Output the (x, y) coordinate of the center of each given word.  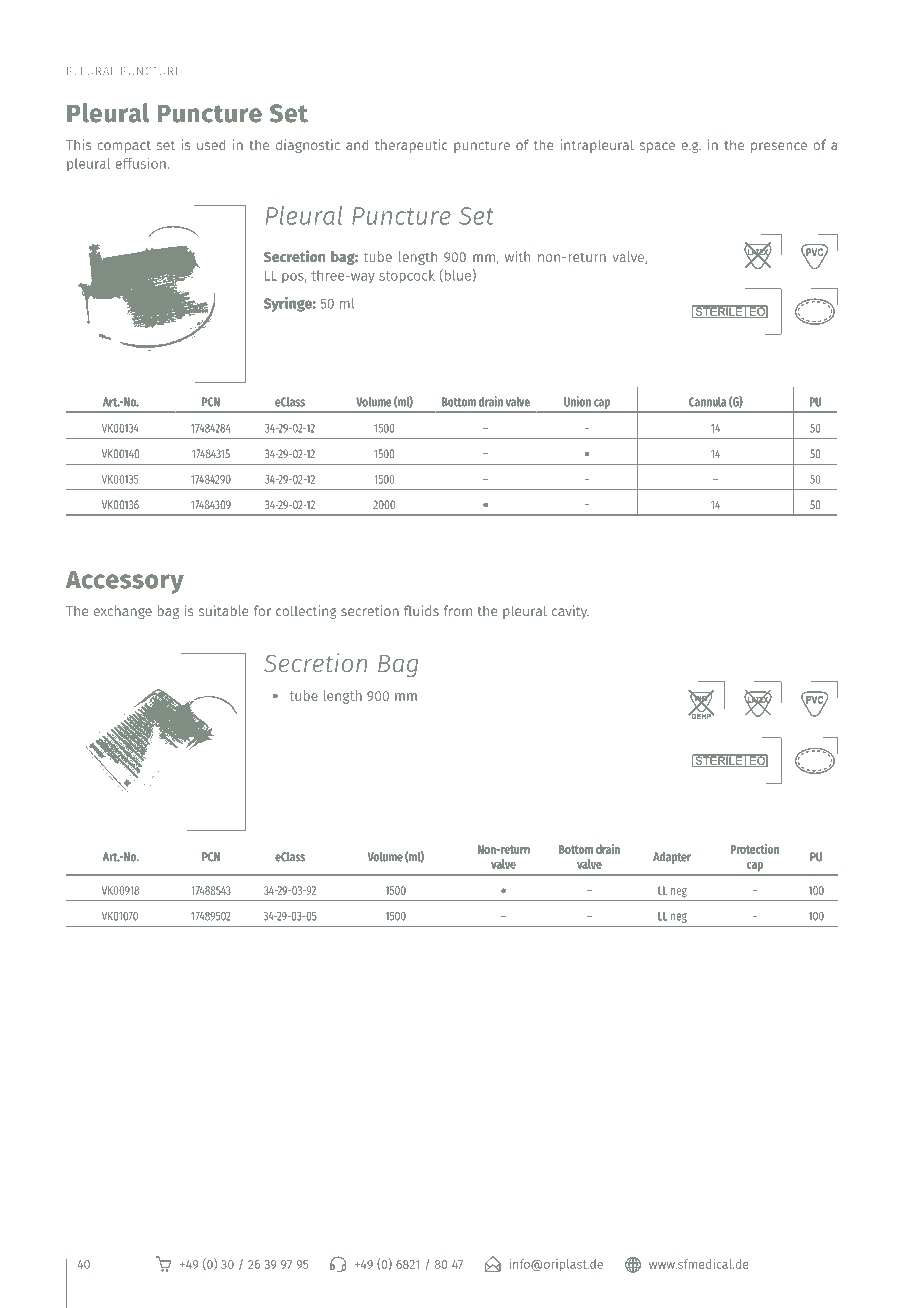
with (517, 256)
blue (458, 275)
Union (577, 401)
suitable (224, 610)
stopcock (407, 277)
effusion (141, 163)
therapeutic (411, 146)
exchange (123, 612)
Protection (755, 849)
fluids (421, 610)
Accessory (125, 582)
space (657, 147)
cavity (570, 612)
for (262, 610)
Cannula (707, 402)
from (458, 610)
